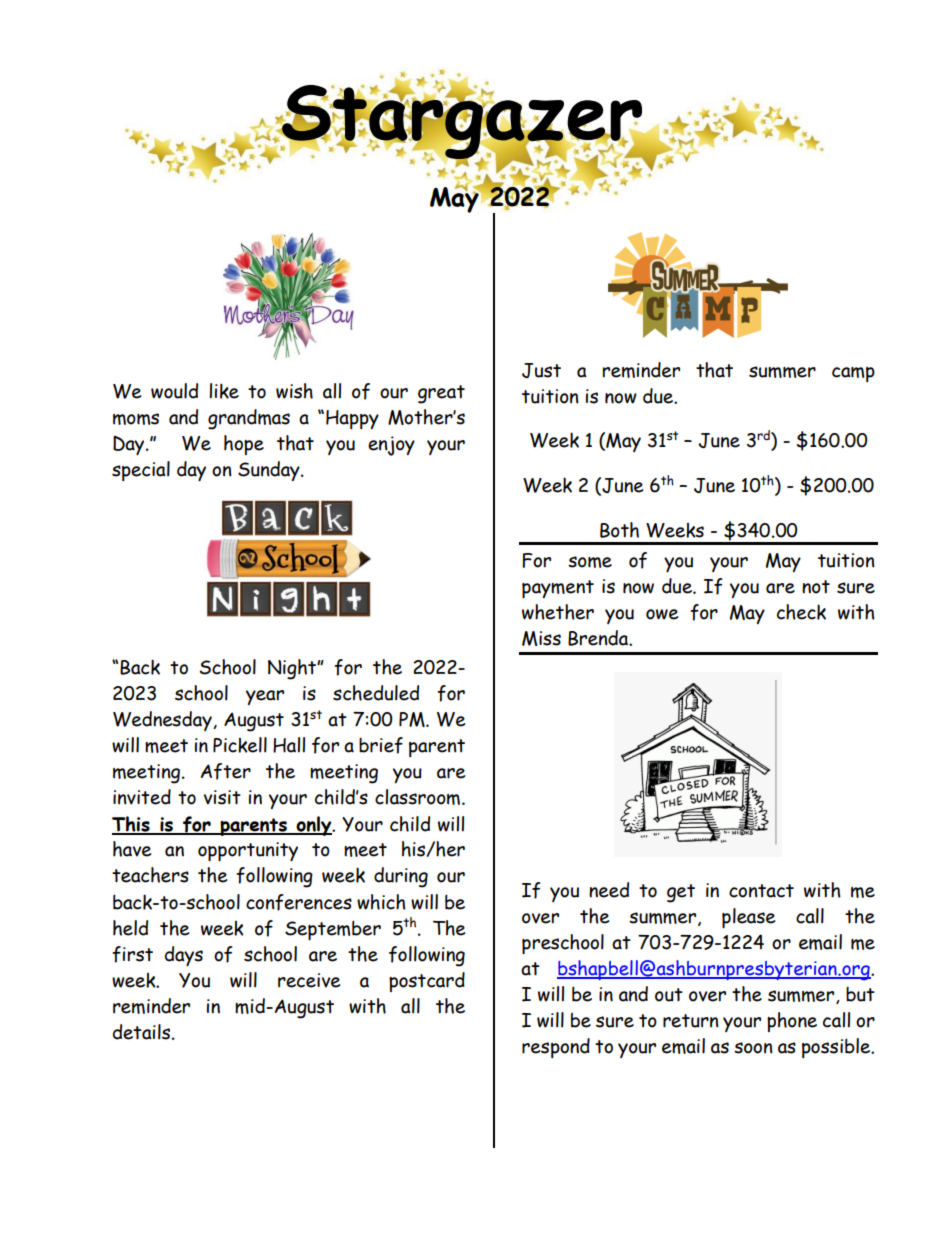 The height and width of the screenshot is (1233, 952). I want to click on year, so click(265, 697).
